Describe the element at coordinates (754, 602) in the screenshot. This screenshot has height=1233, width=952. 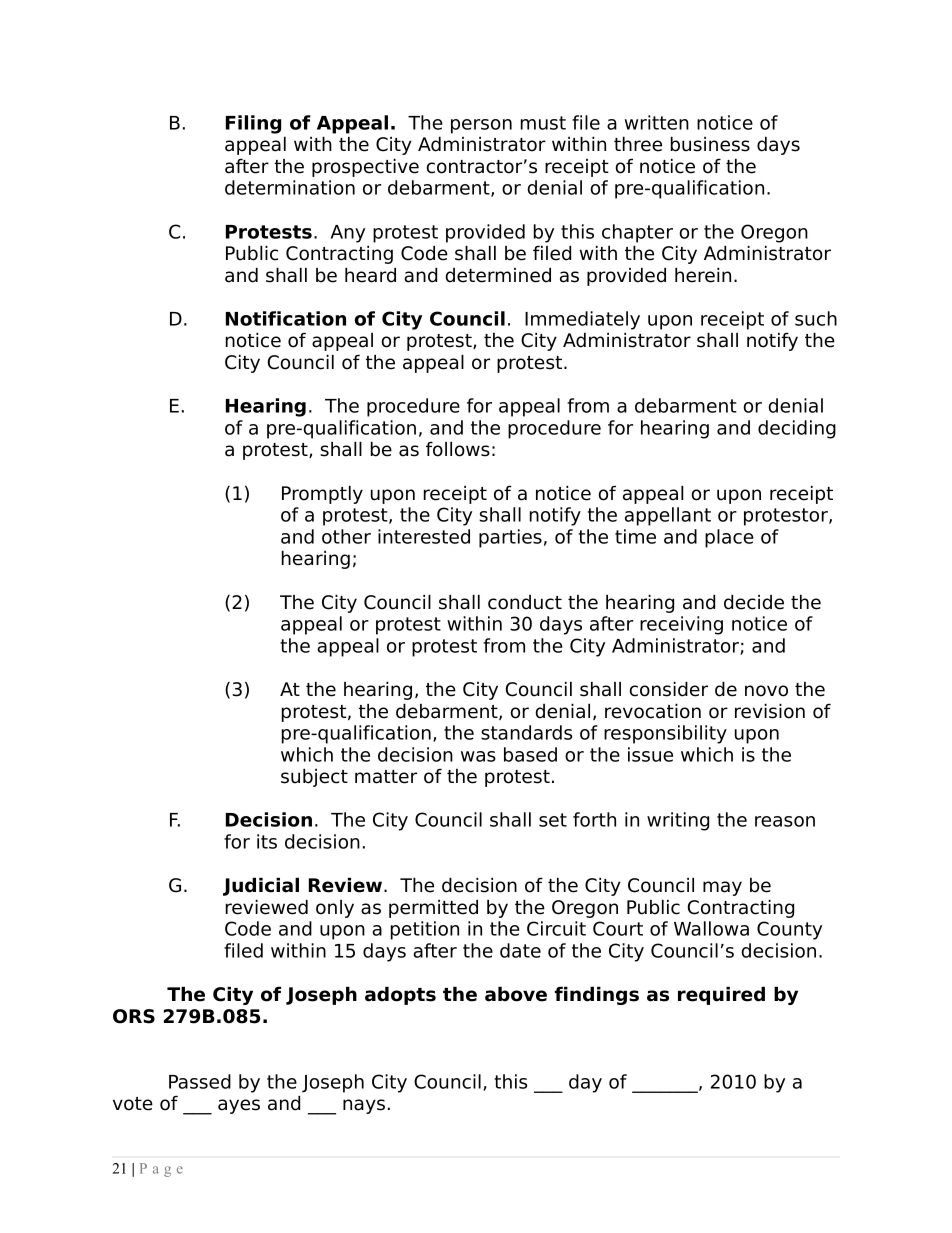
I see `decide` at that location.
